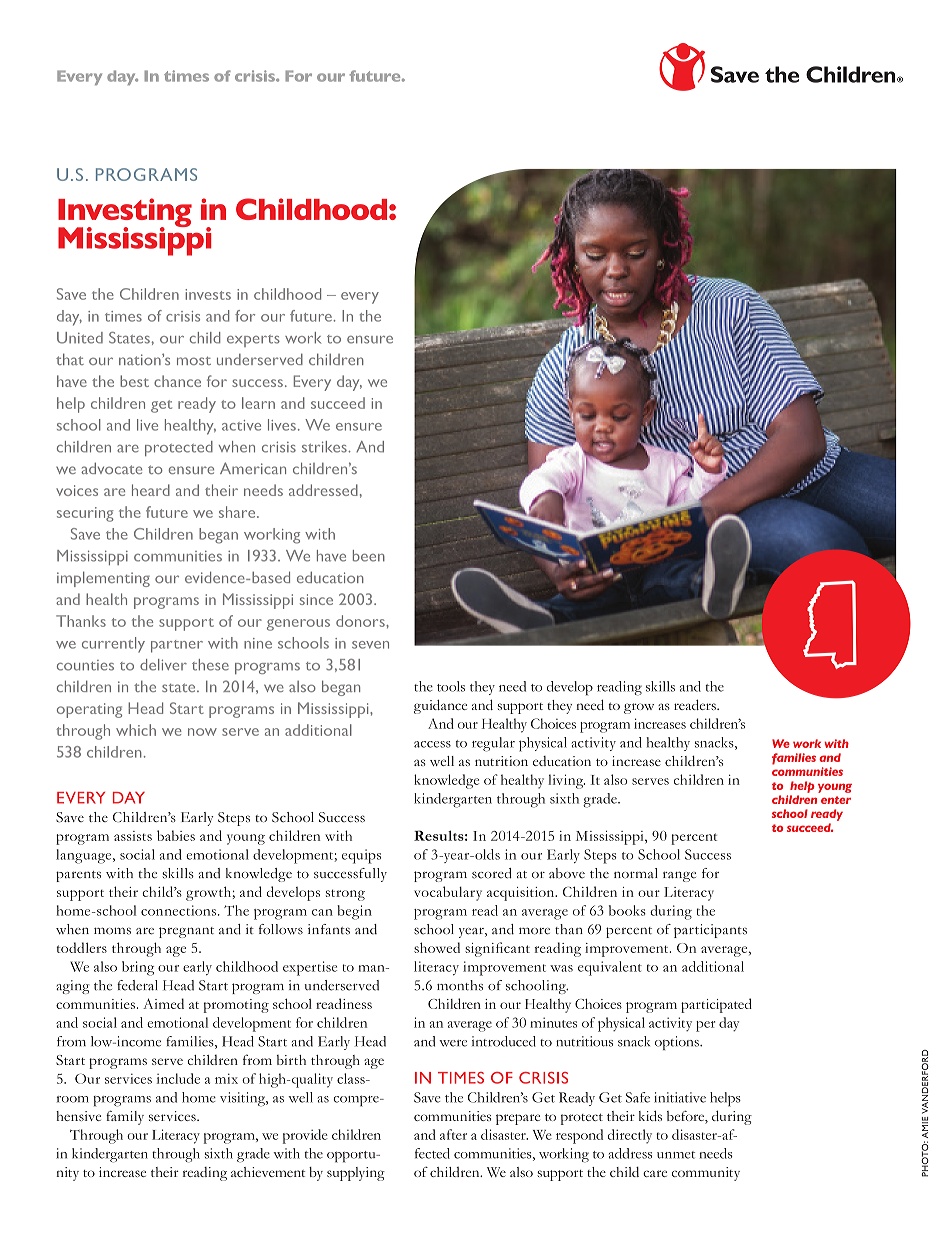  I want to click on experts, so click(253, 341).
